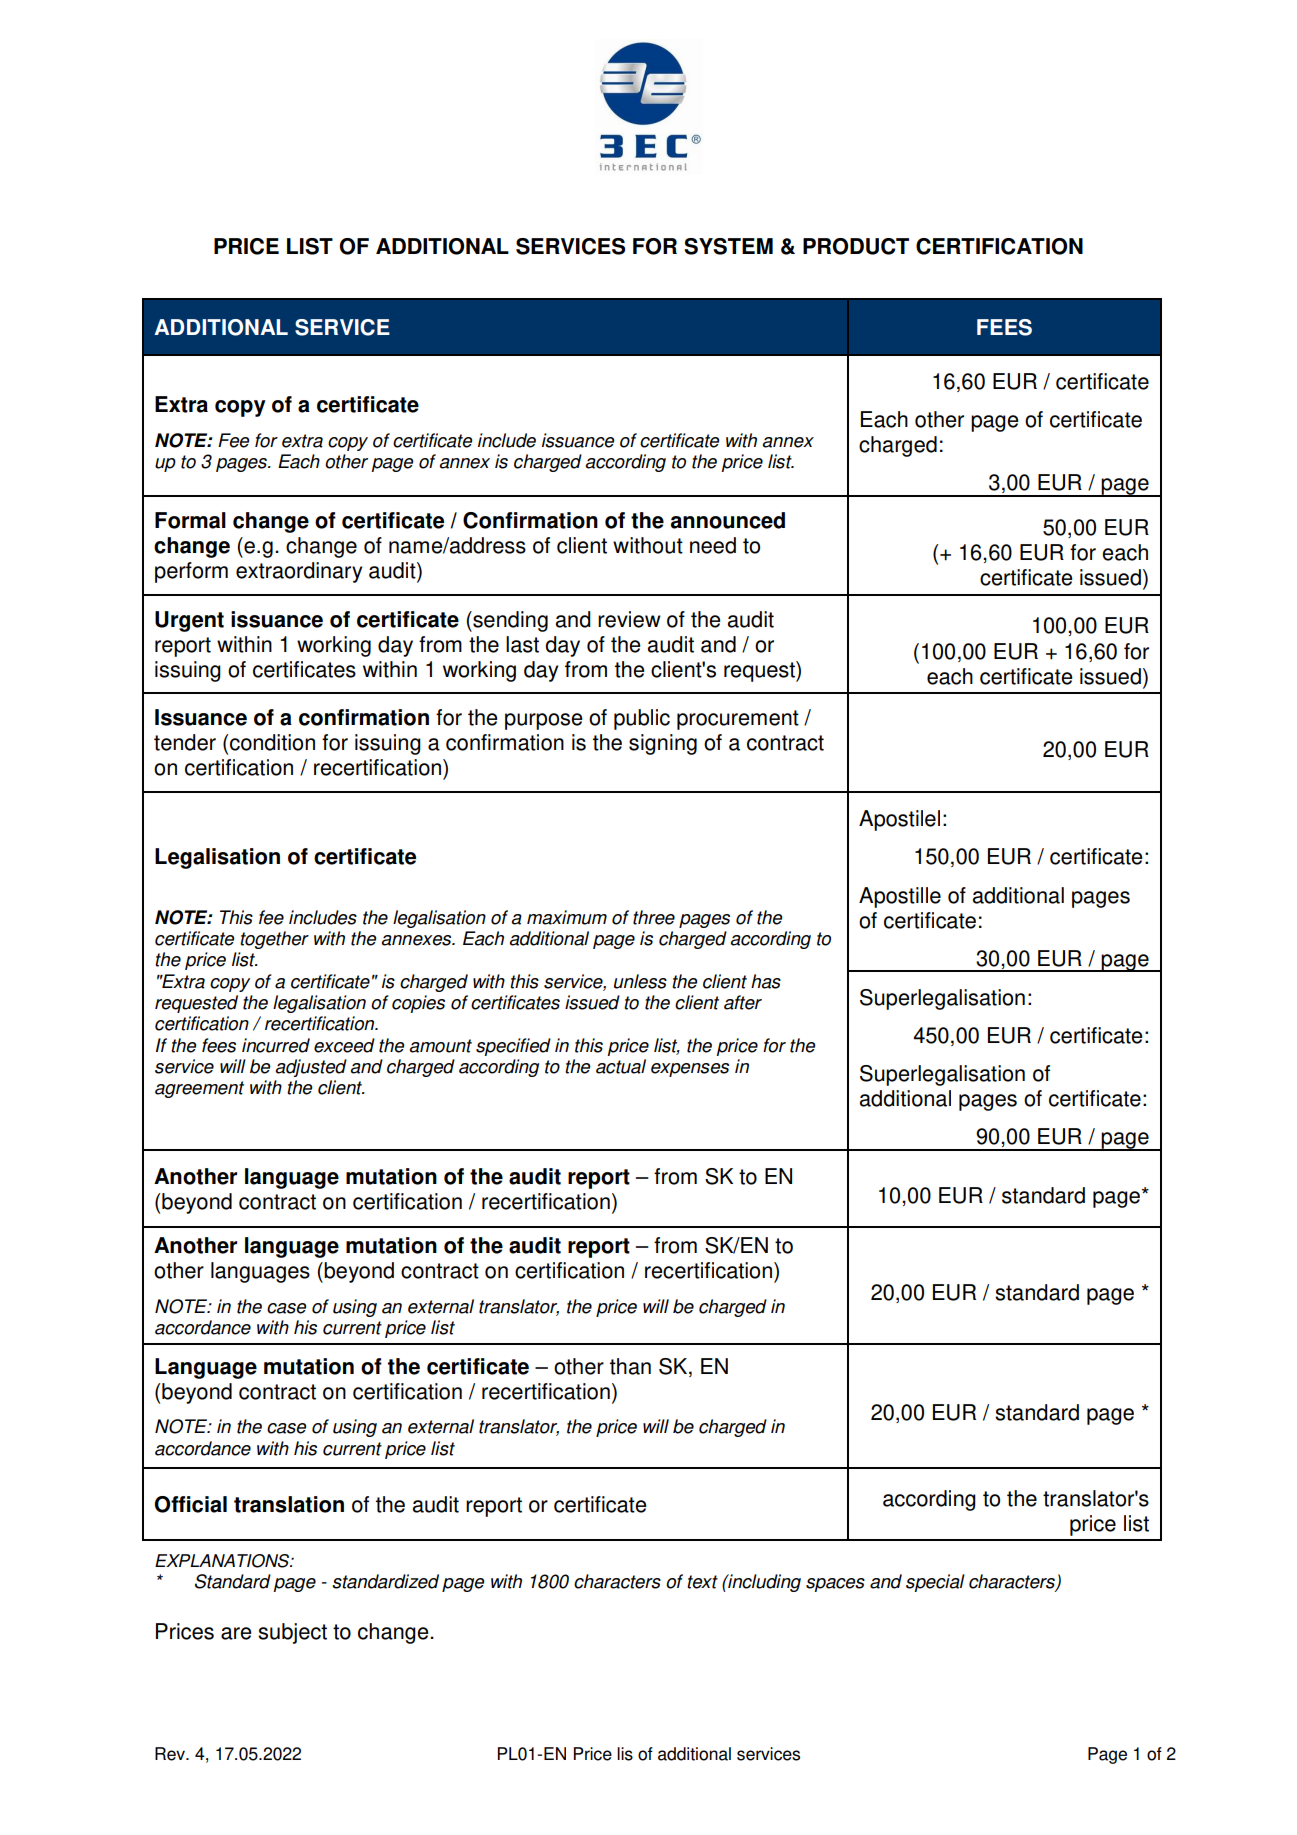 The image size is (1297, 1835). What do you see at coordinates (567, 917) in the screenshot?
I see `maximum` at bounding box center [567, 917].
